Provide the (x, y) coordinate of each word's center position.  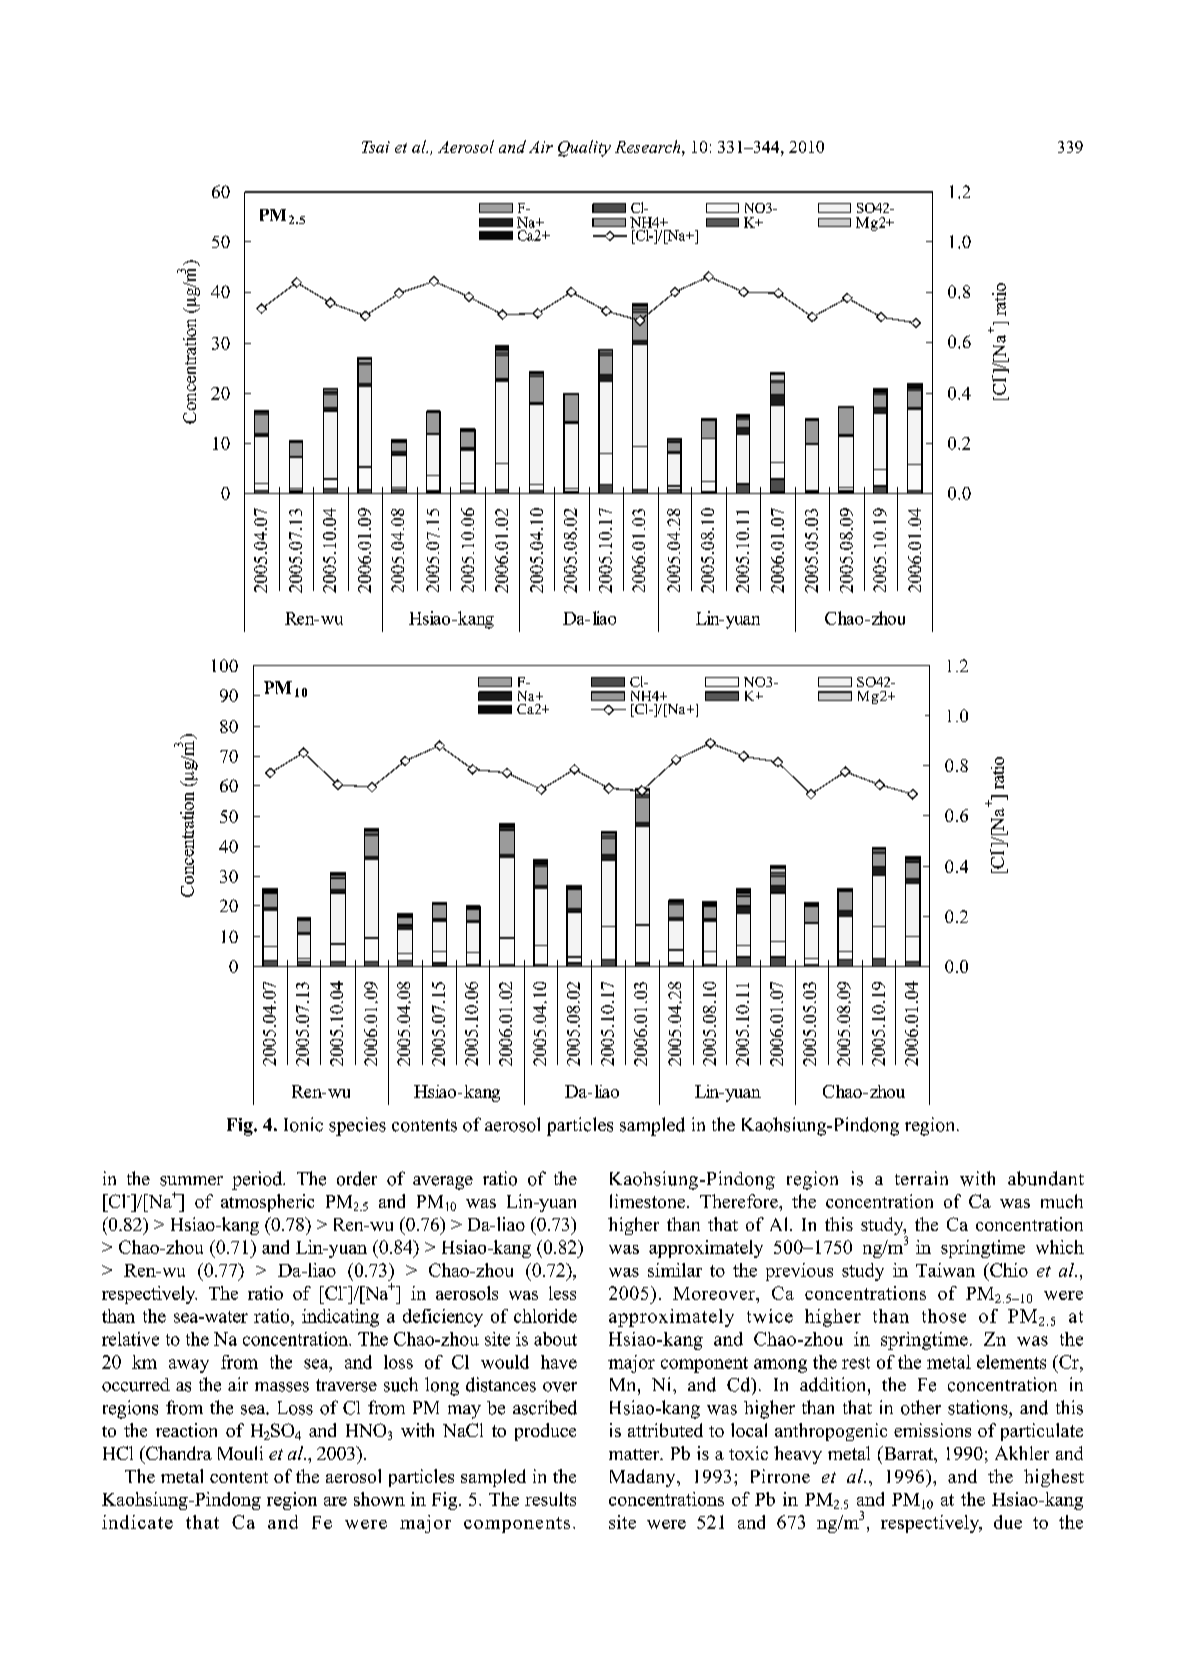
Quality (584, 148)
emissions (932, 1430)
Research (649, 146)
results (550, 1499)
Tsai (376, 147)
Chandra (178, 1453)
